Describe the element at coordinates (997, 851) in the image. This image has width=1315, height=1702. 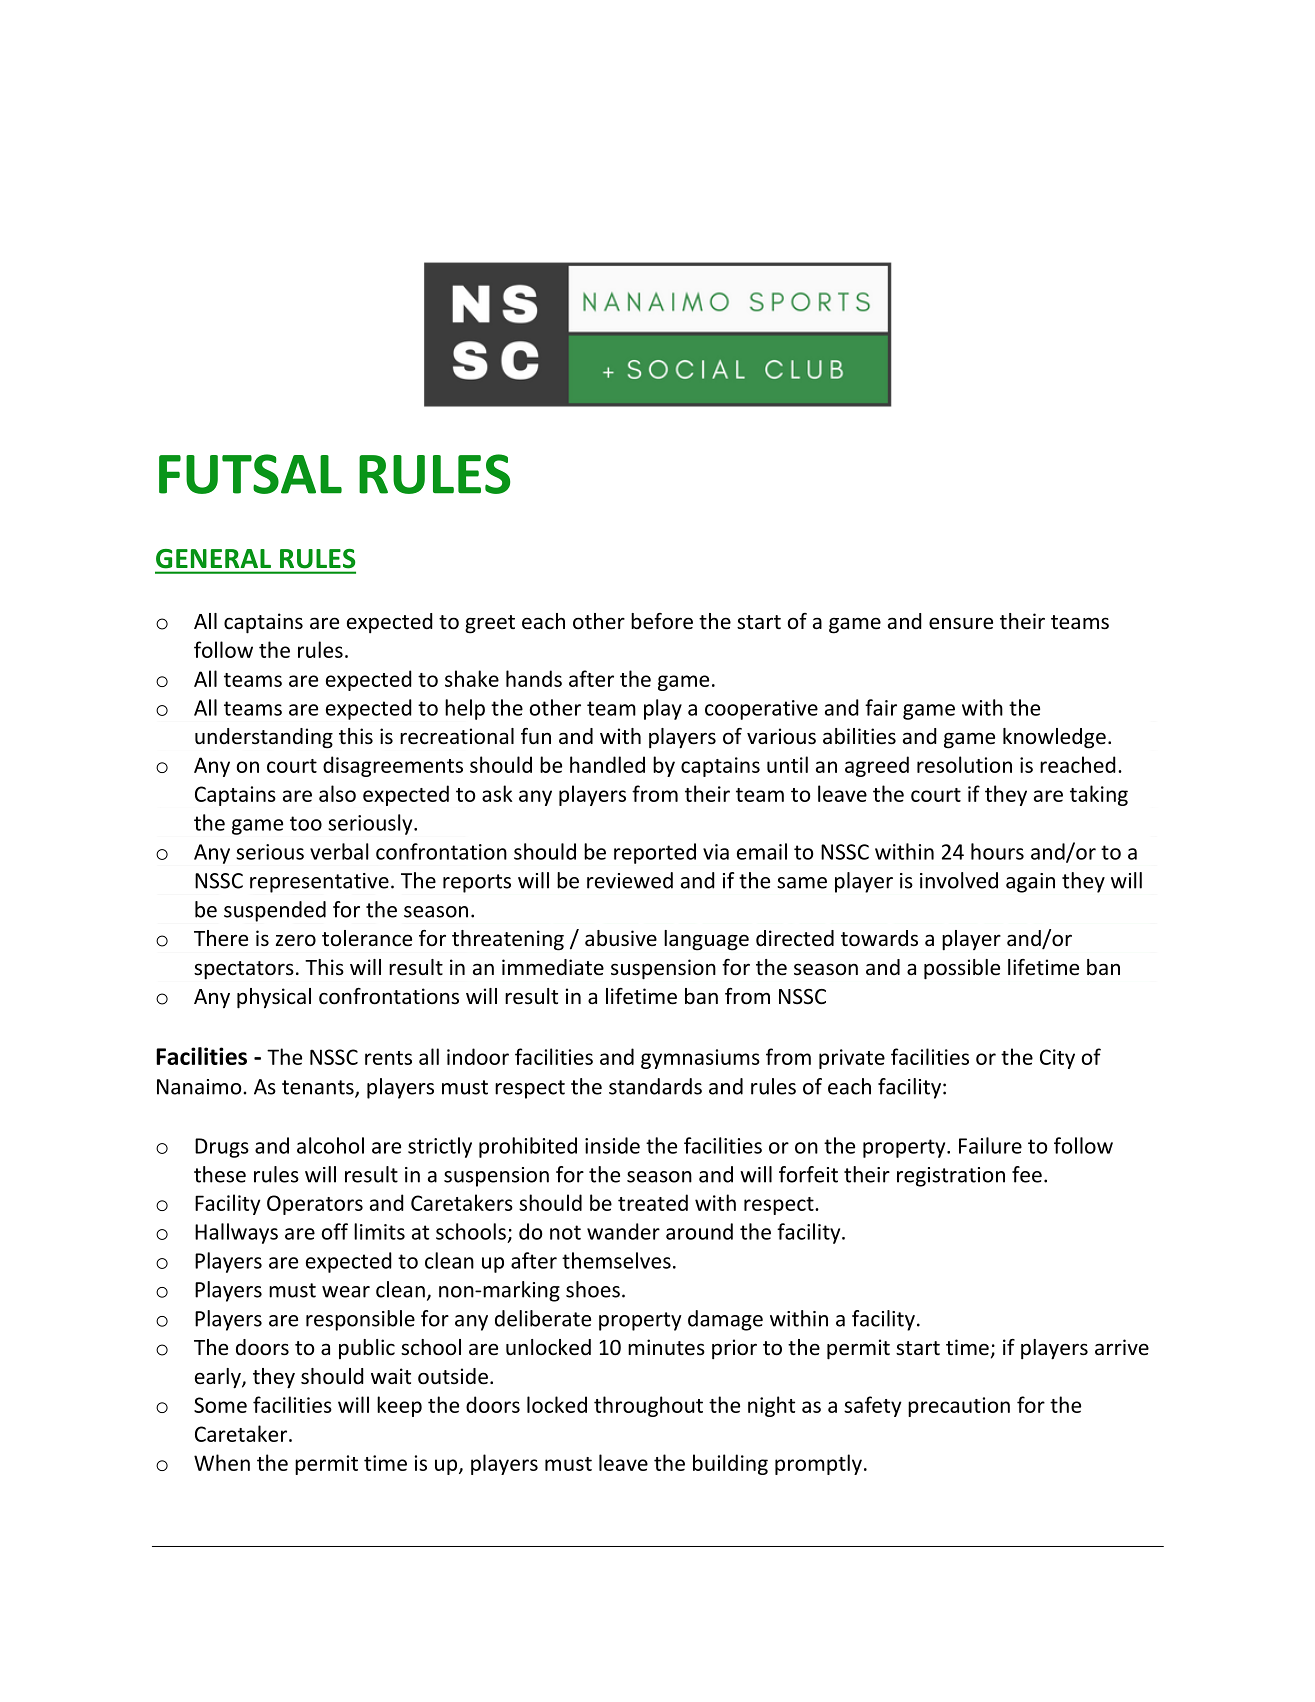
I see `hours` at that location.
